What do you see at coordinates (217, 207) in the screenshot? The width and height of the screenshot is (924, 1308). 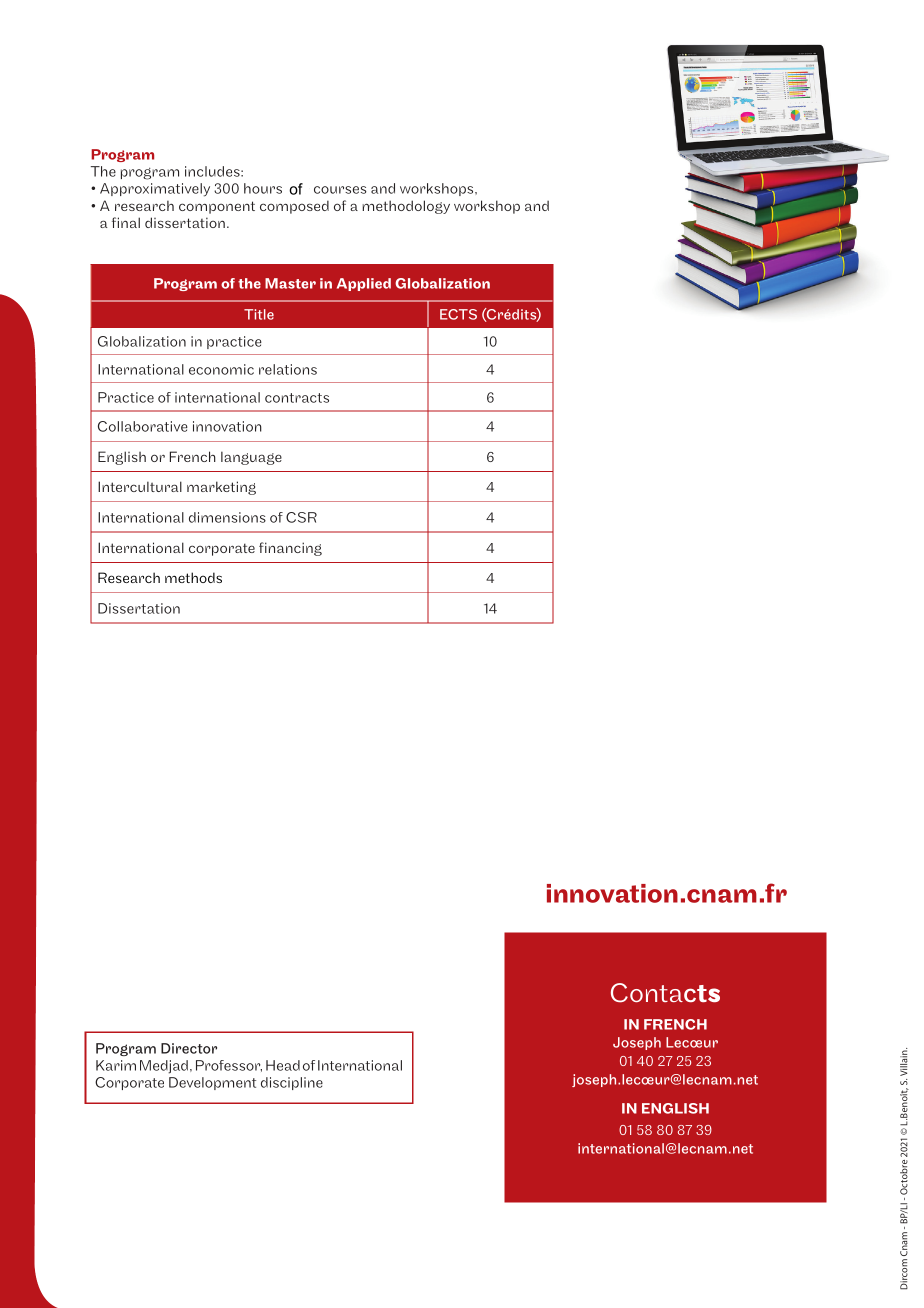 I see `component` at bounding box center [217, 207].
